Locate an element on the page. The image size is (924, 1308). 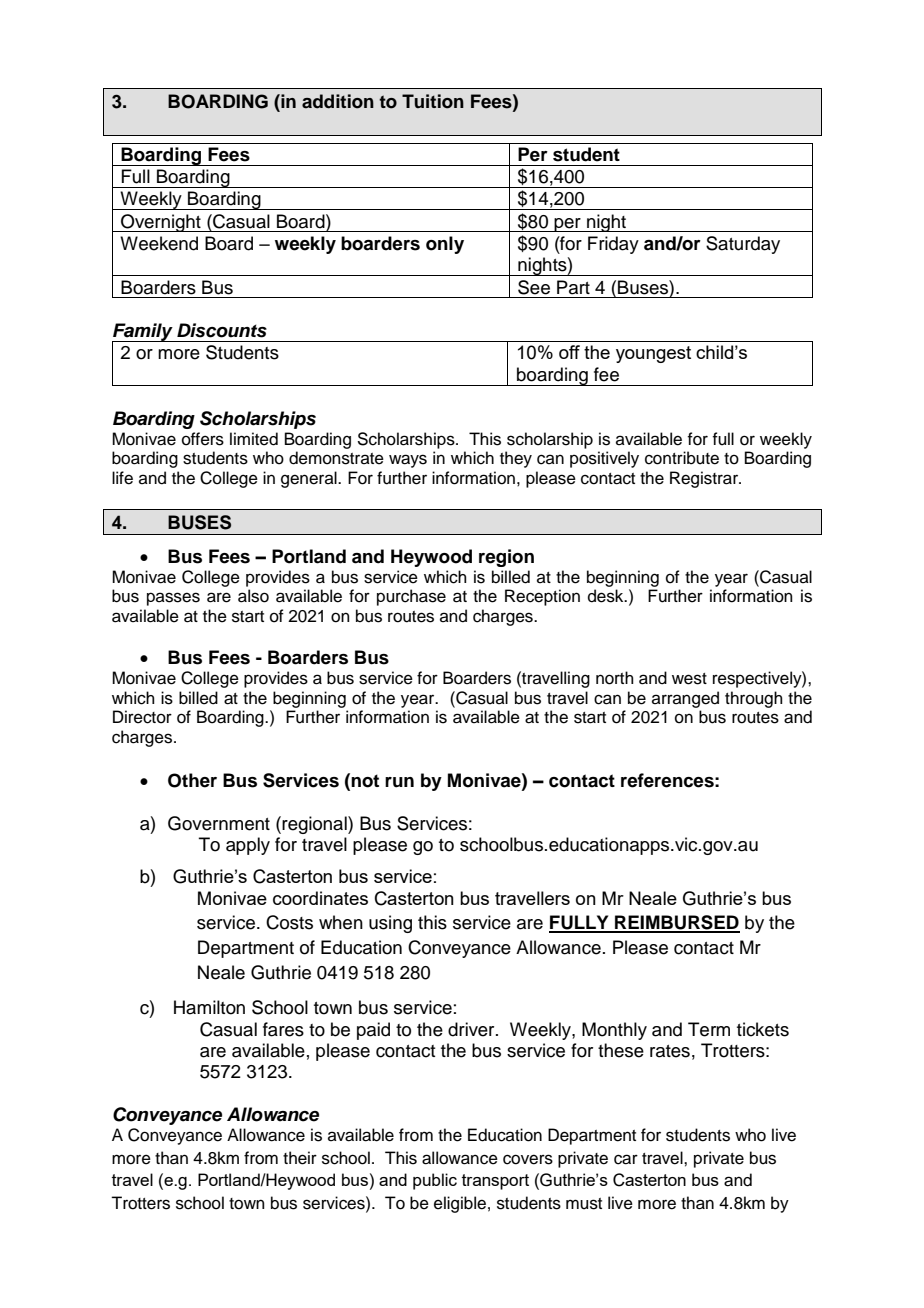
run is located at coordinates (399, 782).
